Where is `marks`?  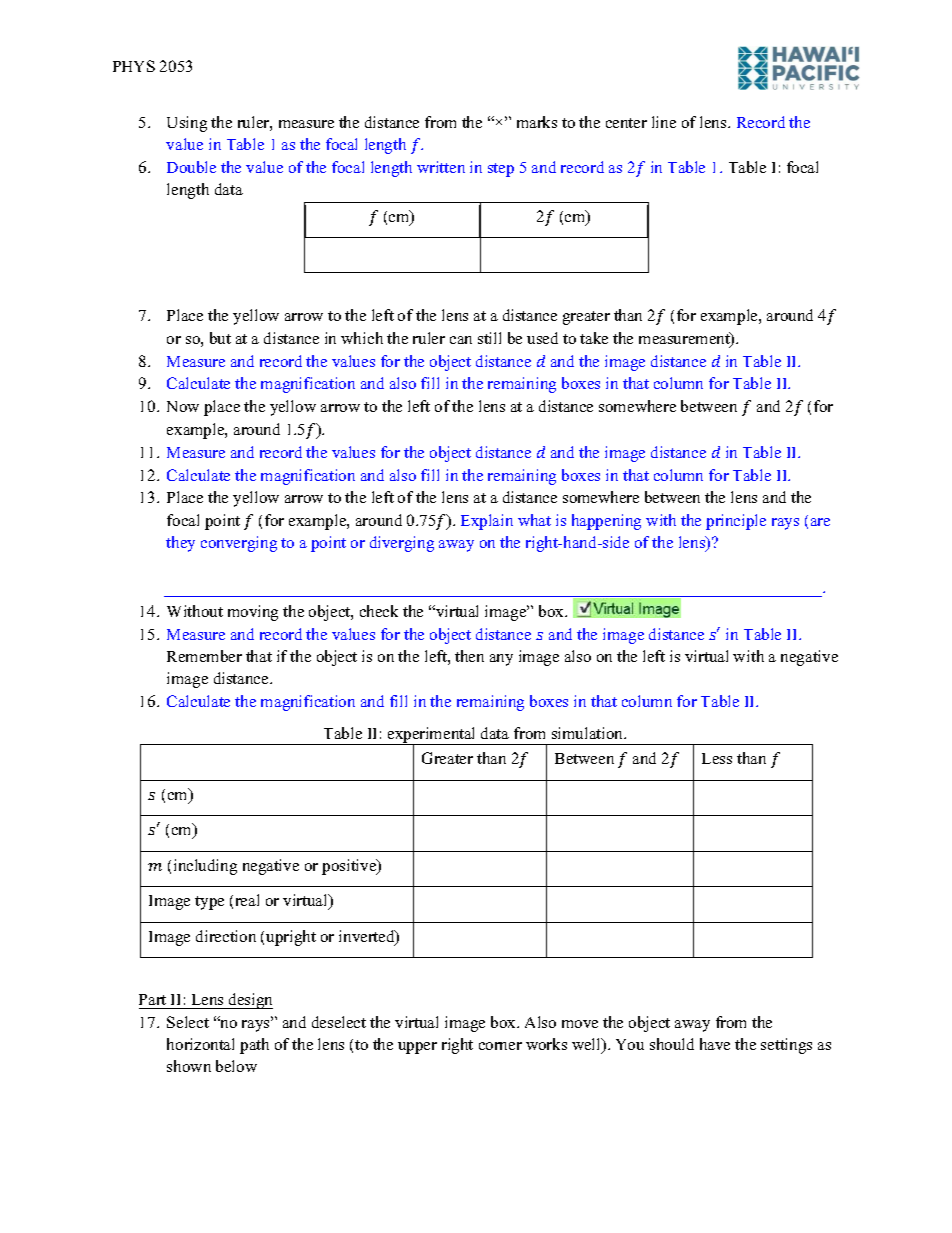 marks is located at coordinates (537, 122).
